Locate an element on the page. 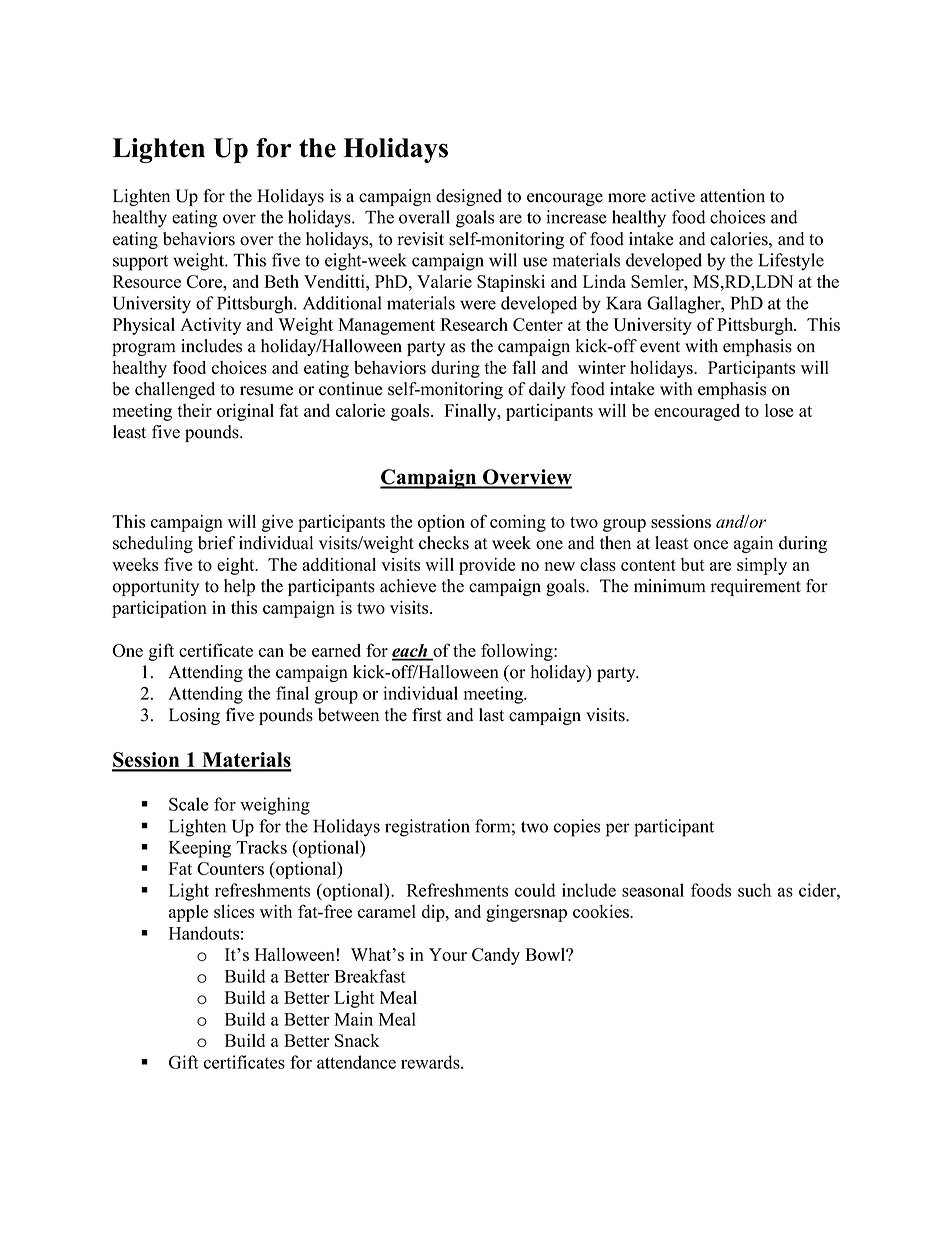 Image resolution: width=952 pixels, height=1233 pixels. Main is located at coordinates (353, 1019).
